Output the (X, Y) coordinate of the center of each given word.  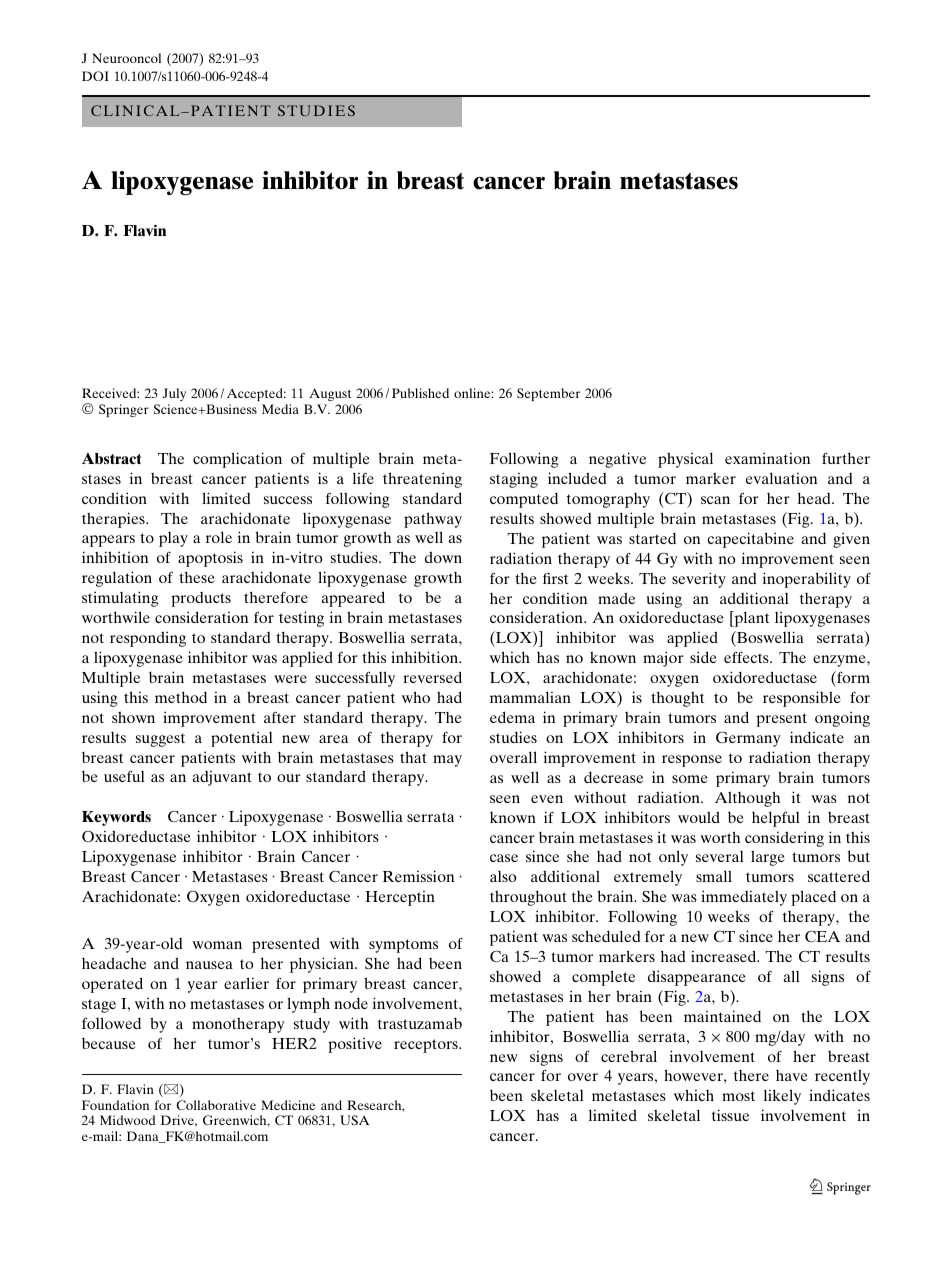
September (548, 394)
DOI (95, 76)
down (443, 557)
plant (750, 619)
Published (420, 393)
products (201, 599)
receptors (427, 1046)
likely (782, 1097)
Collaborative (216, 1105)
